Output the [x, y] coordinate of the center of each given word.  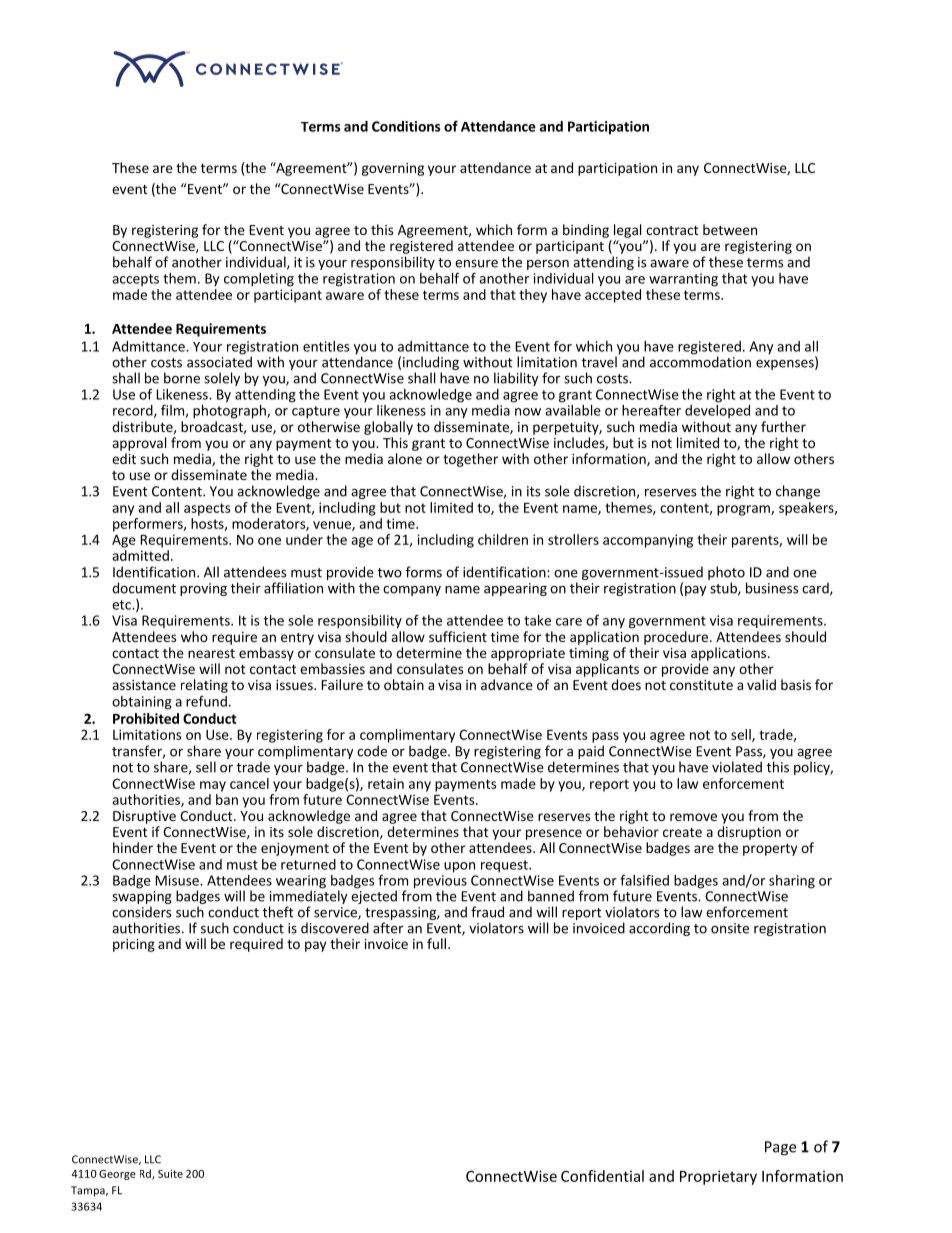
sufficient [458, 636]
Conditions [406, 126]
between [730, 229]
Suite [170, 1174]
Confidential [602, 1176]
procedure [677, 638]
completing [259, 280]
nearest [211, 653]
